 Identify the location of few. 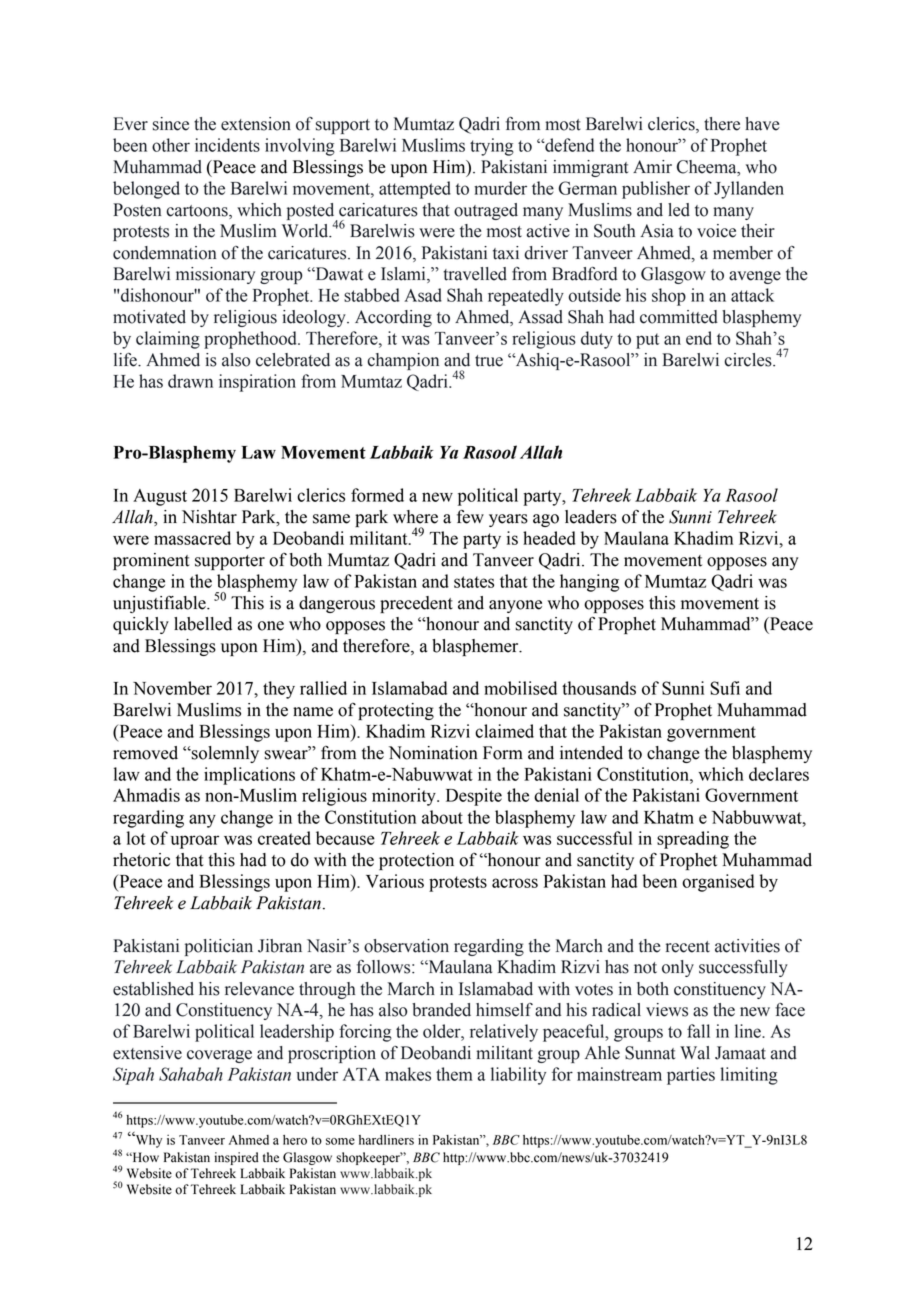
(470, 516).
